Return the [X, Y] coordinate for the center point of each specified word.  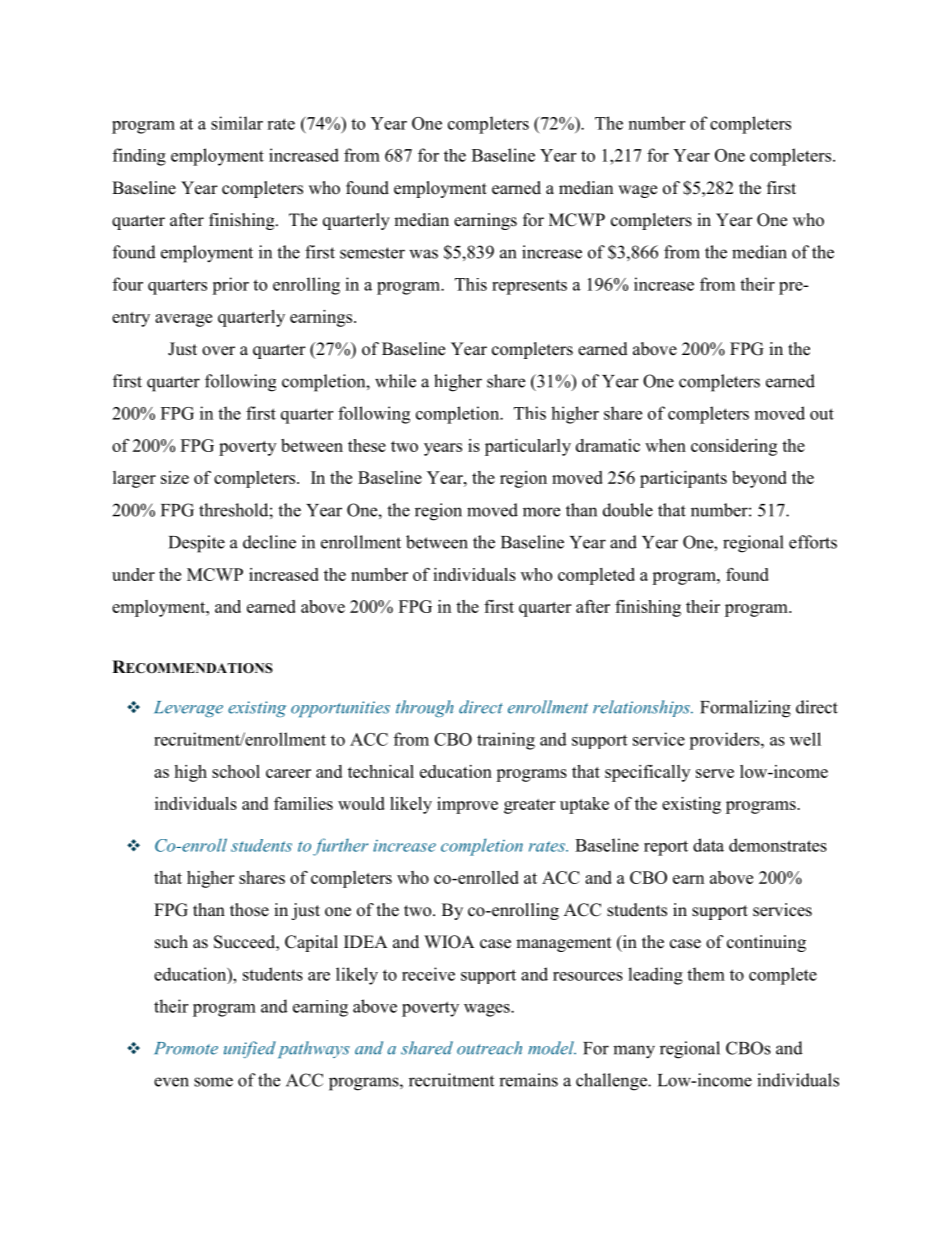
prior [230, 286]
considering [734, 447]
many [634, 1052]
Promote [186, 1048]
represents [529, 287]
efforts [813, 542]
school [236, 771]
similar [237, 123]
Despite [197, 544]
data [708, 845]
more [541, 512]
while [395, 381]
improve [467, 805]
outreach [489, 1048]
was [423, 254]
